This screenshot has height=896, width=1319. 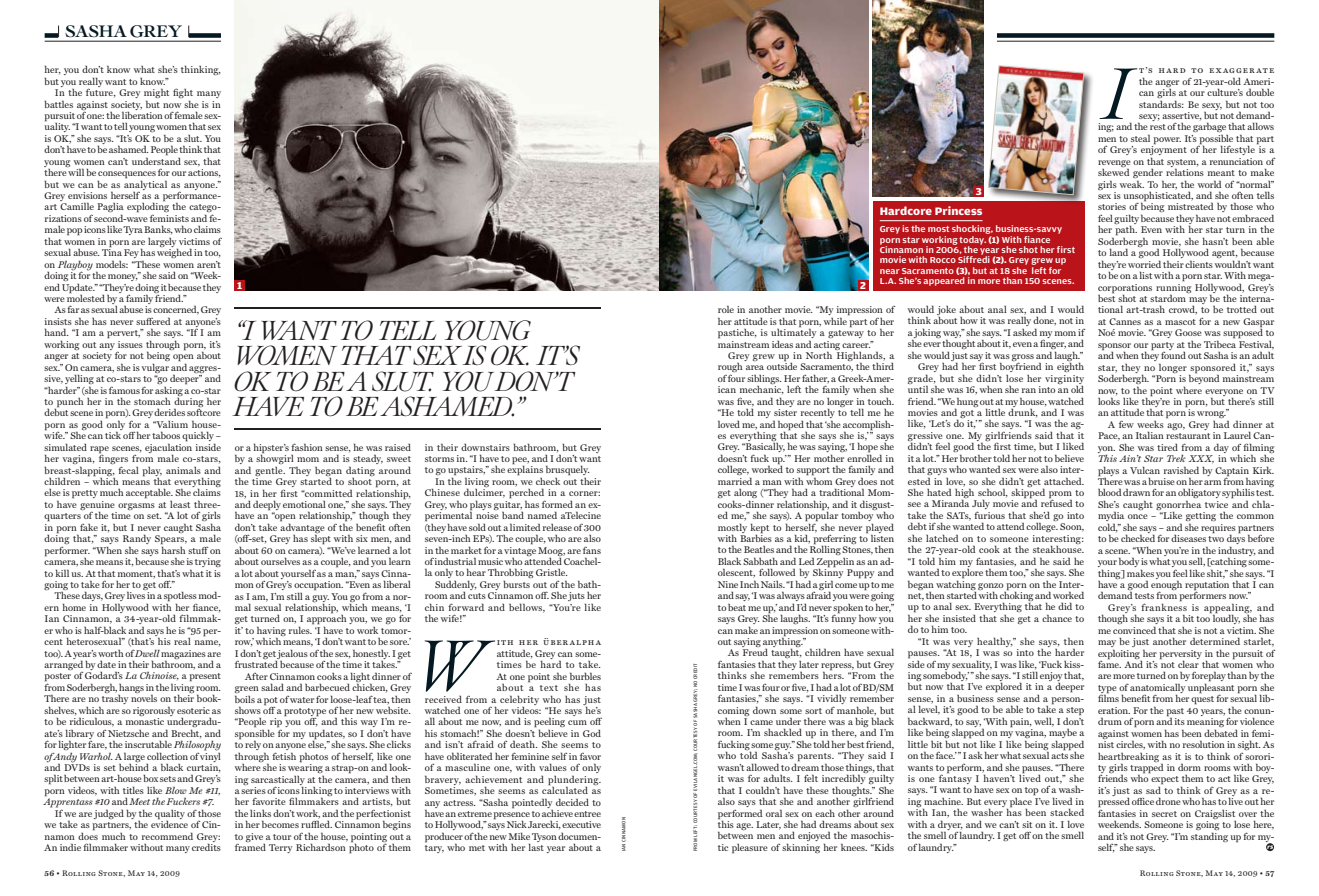 I want to click on magazines, so click(x=183, y=655).
